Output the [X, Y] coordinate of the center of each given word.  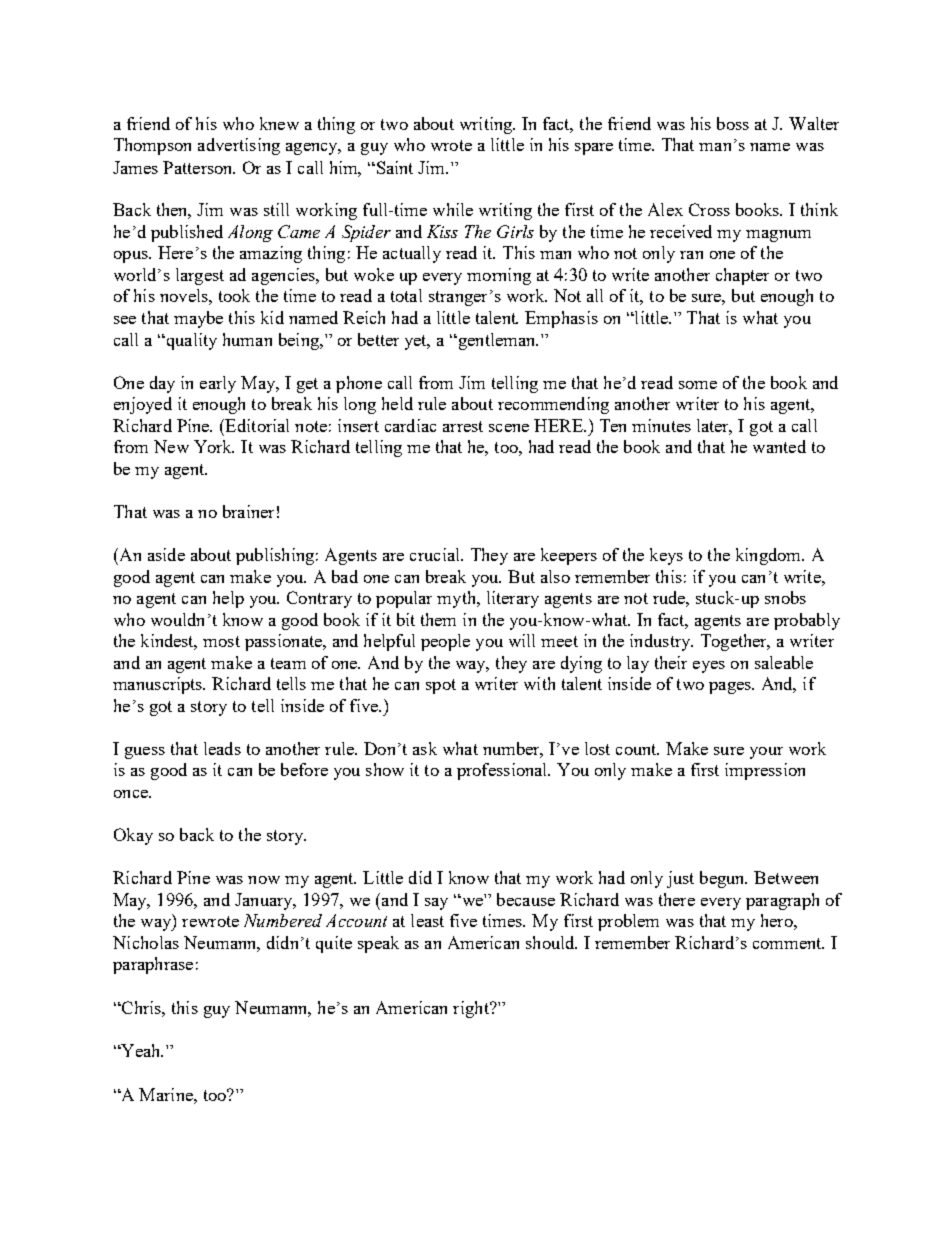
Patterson [199, 167]
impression [765, 771]
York [214, 446]
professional [503, 771]
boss [733, 123]
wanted [779, 446]
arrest [463, 426]
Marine [167, 1094]
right [472, 1009]
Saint [393, 167]
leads [222, 748]
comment [788, 943]
